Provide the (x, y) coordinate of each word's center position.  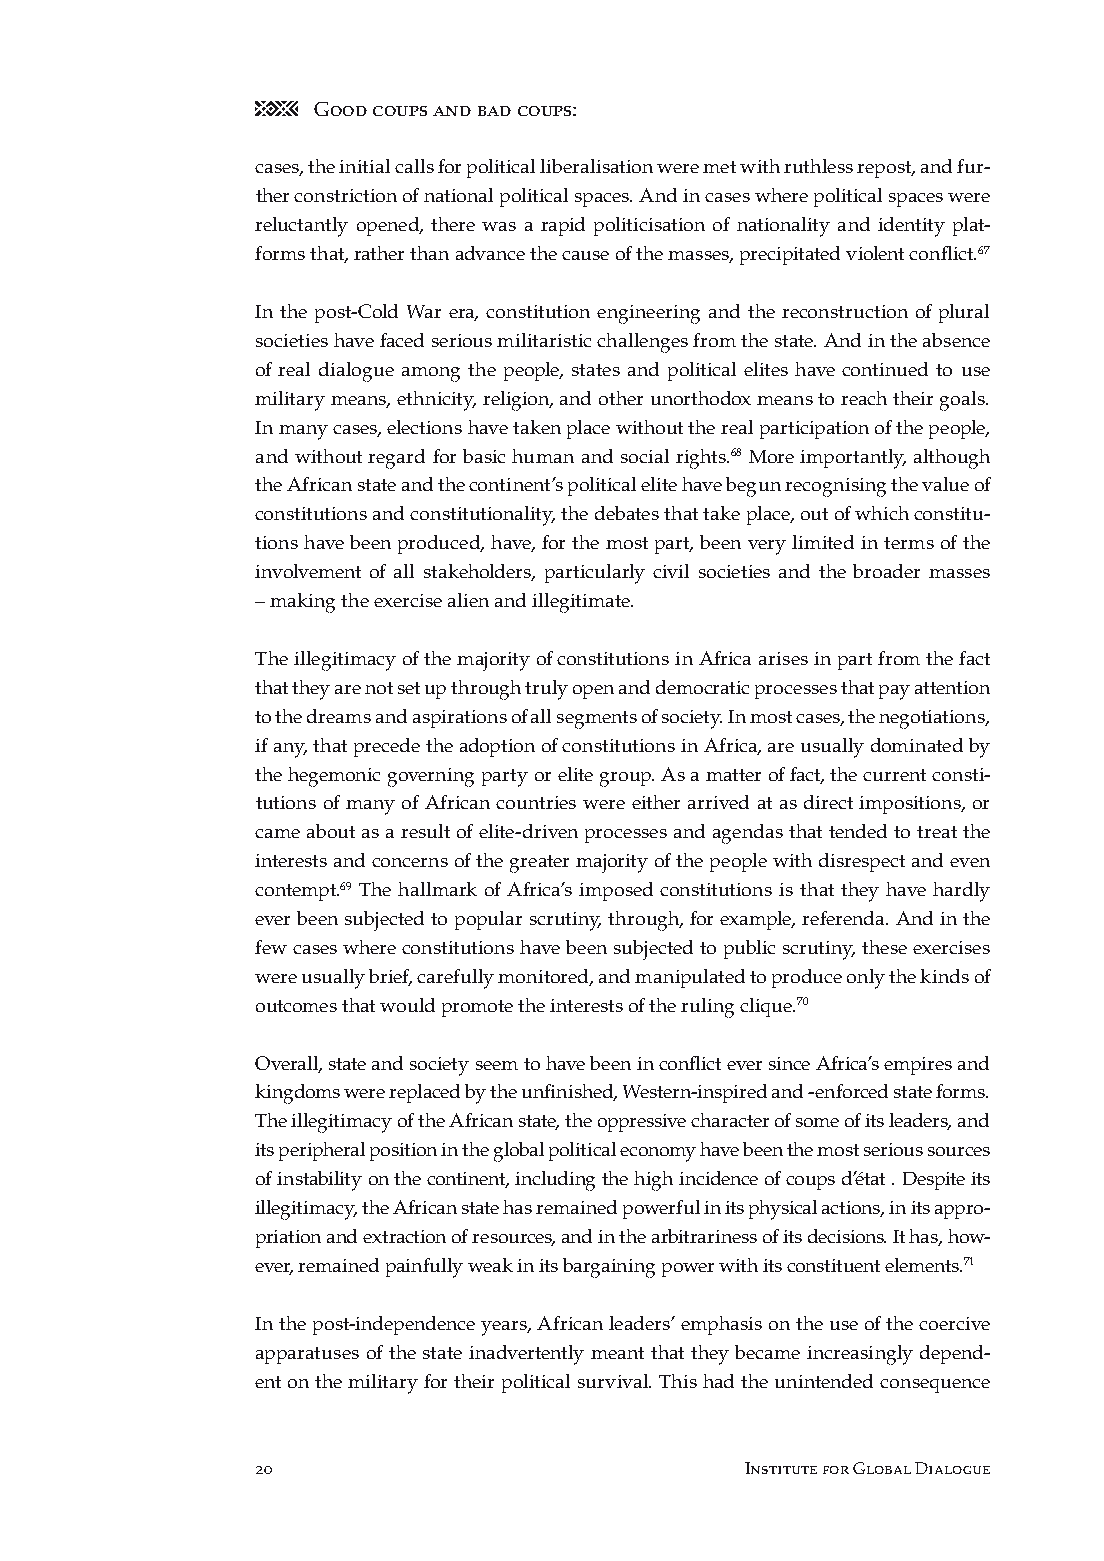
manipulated (690, 978)
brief (390, 977)
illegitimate (582, 603)
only (866, 979)
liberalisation (596, 166)
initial (364, 166)
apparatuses (307, 1355)
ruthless (818, 166)
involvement (308, 571)
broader (886, 571)
